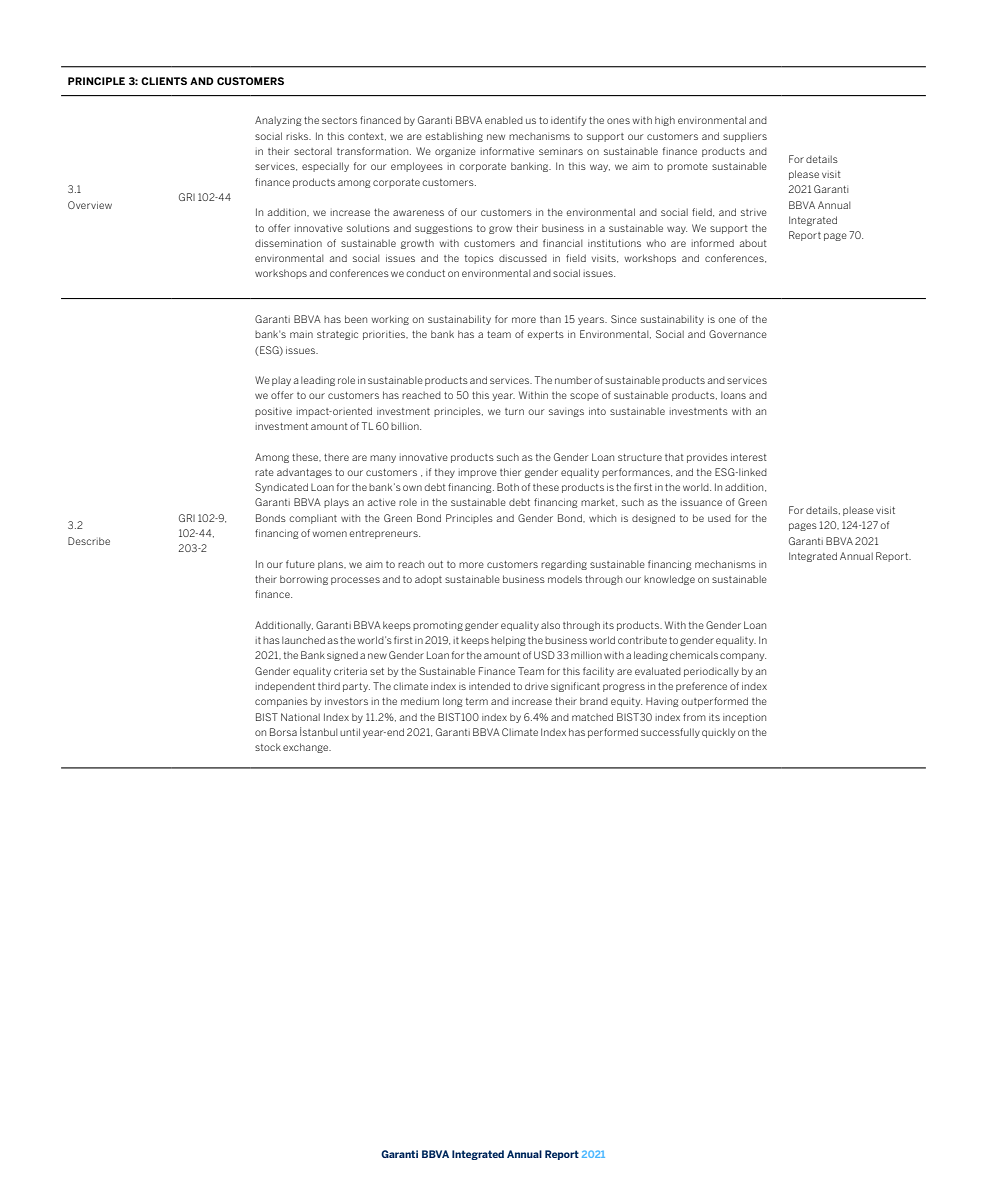  I want to click on high, so click(665, 121).
